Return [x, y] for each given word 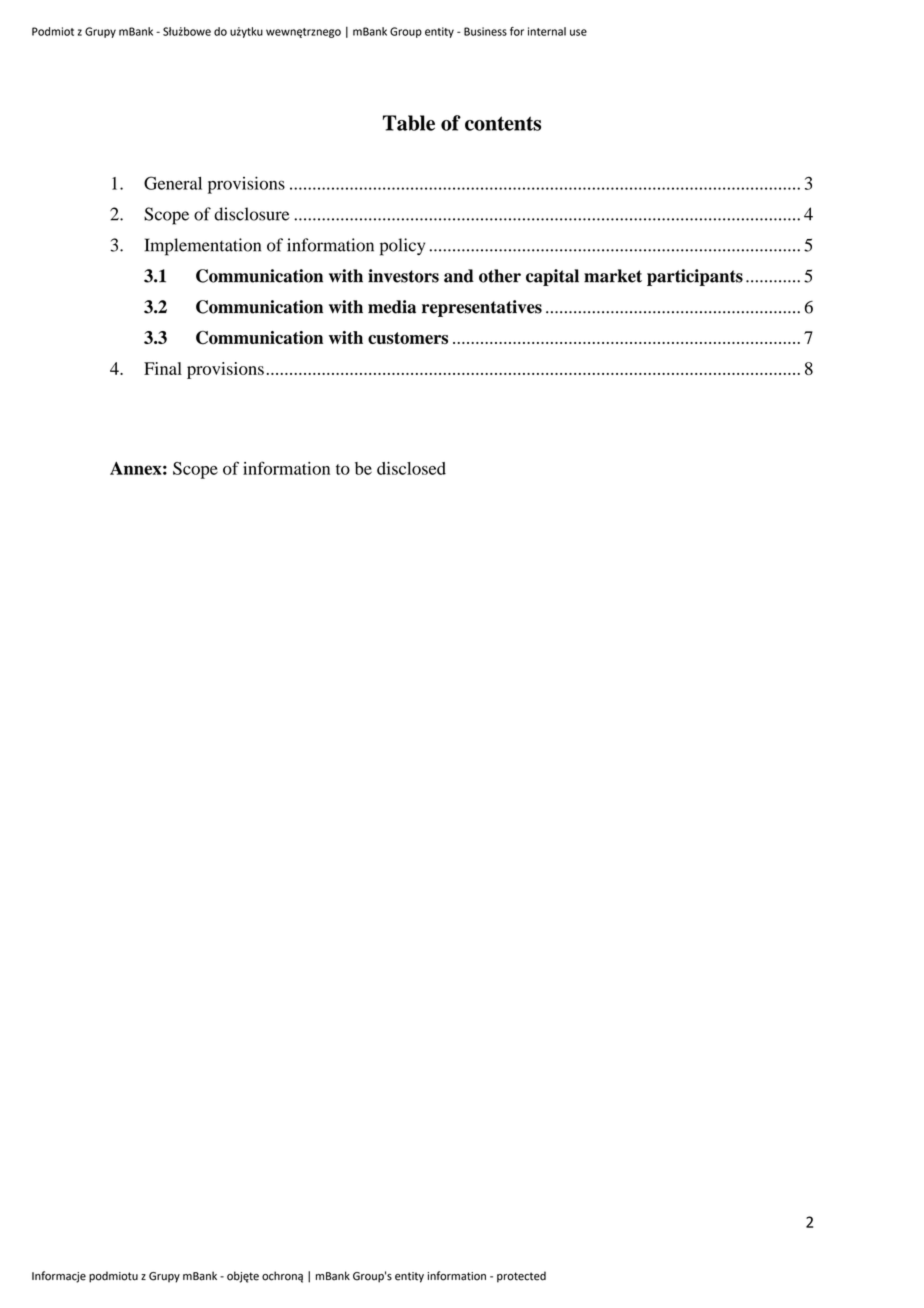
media [392, 307]
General [173, 183]
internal [547, 31]
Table [409, 123]
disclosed [411, 468]
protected [521, 1277]
